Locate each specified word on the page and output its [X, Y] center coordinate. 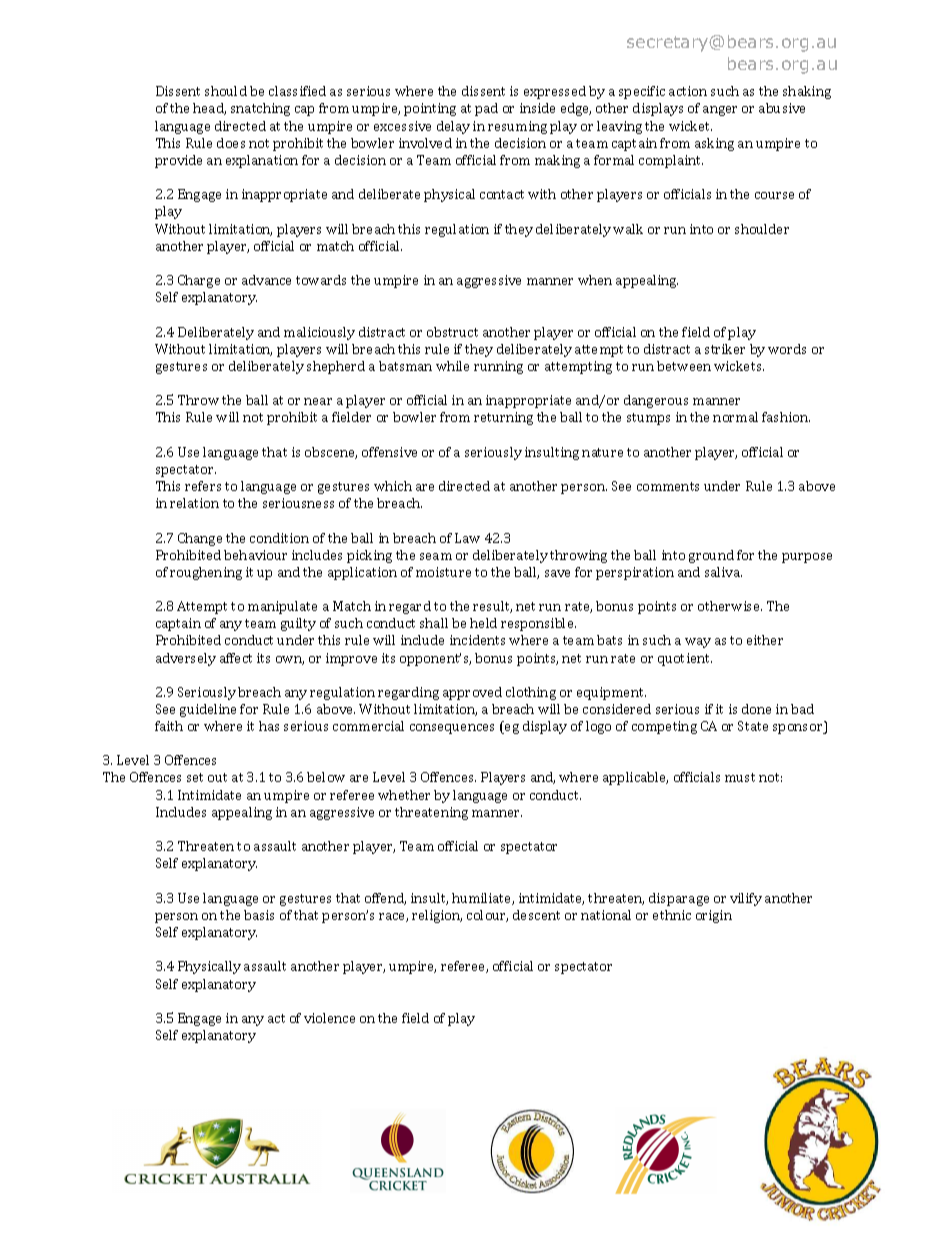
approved [472, 693]
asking [714, 144]
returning [503, 418]
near [318, 401]
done [756, 709]
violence [329, 1018]
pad [486, 109]
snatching [260, 109]
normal [735, 417]
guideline [208, 710]
